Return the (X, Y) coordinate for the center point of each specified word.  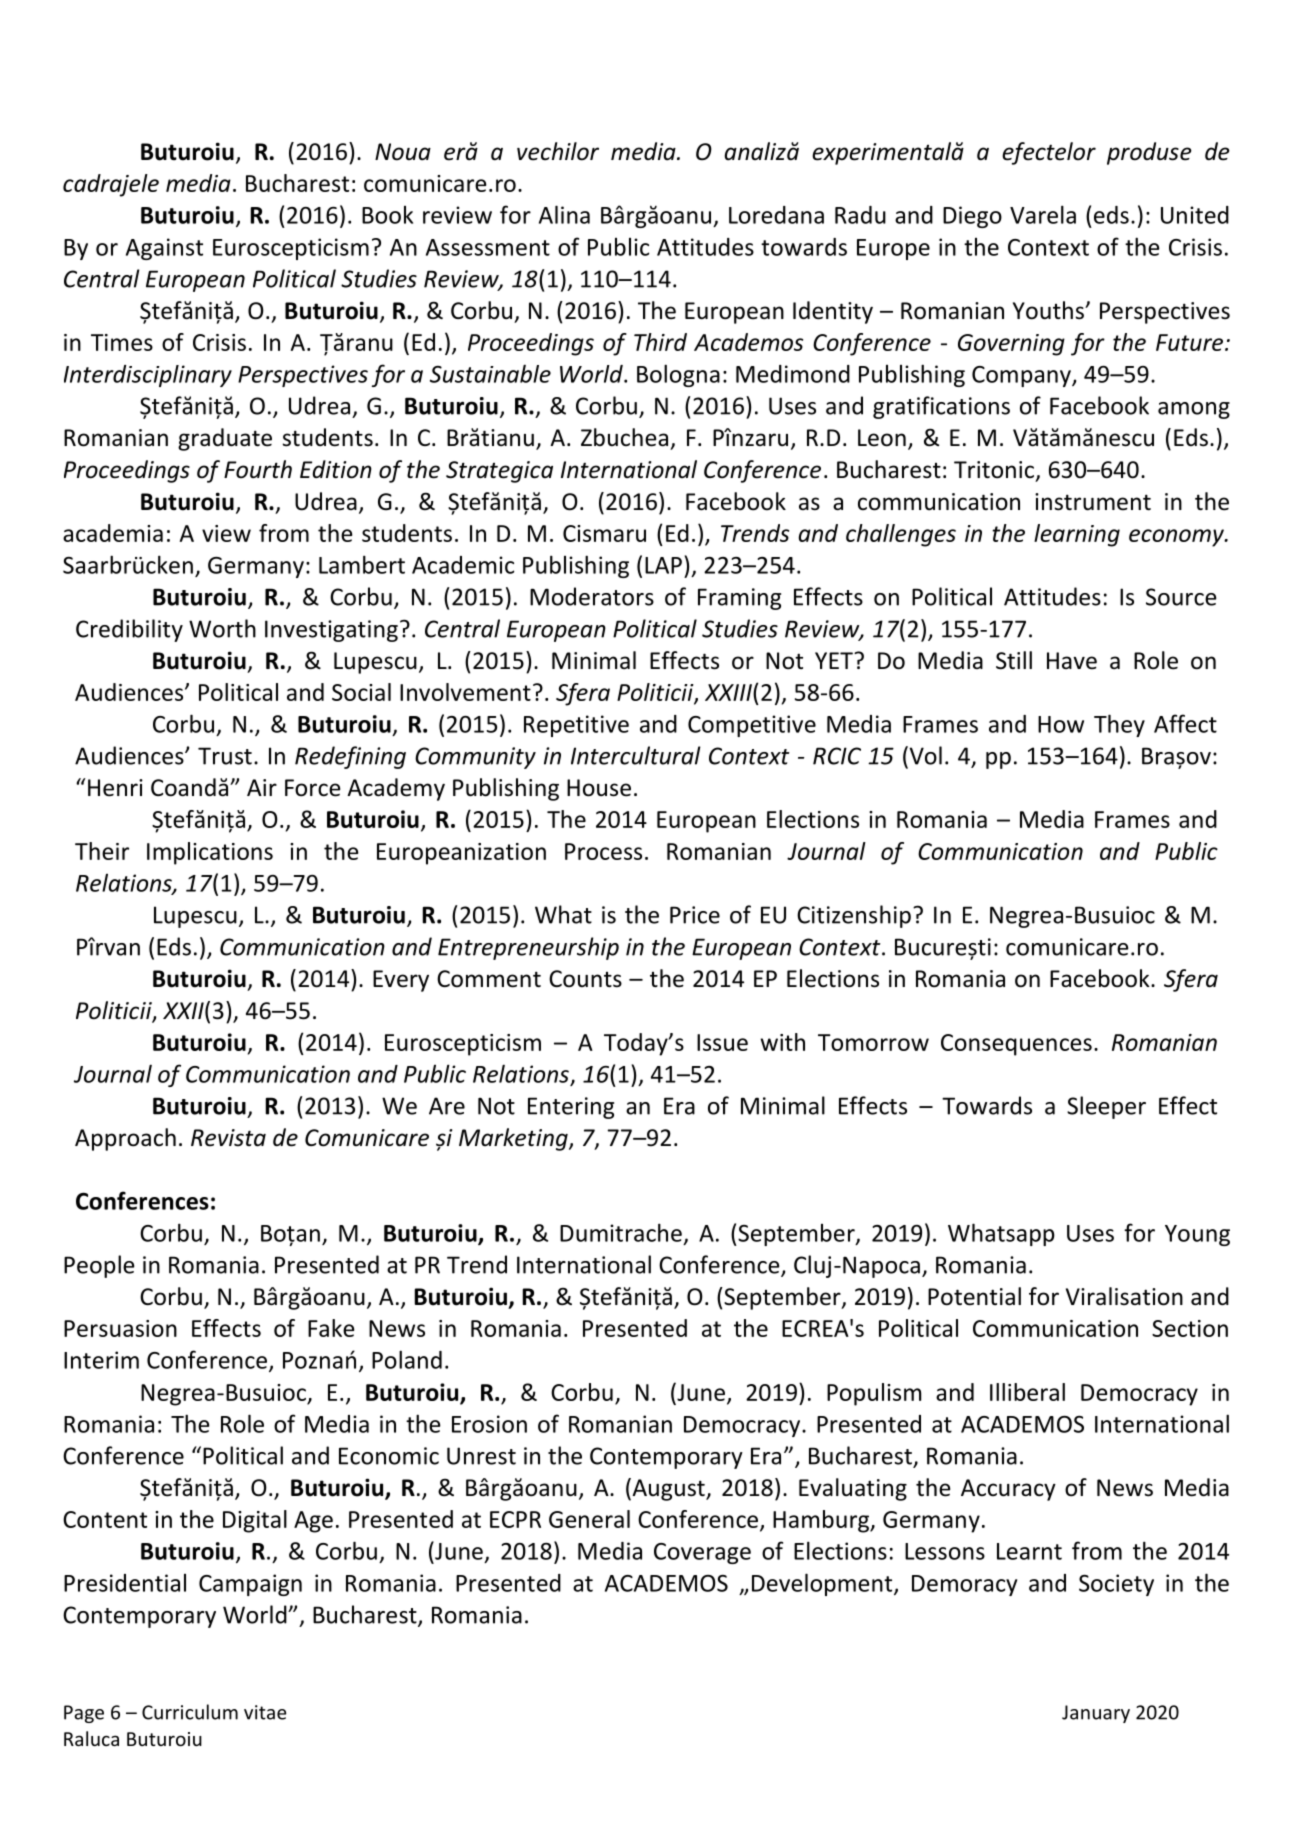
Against (164, 249)
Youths (1049, 310)
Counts (585, 979)
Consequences (1016, 1045)
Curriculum (190, 1712)
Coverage (702, 1553)
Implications (210, 853)
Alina (564, 214)
